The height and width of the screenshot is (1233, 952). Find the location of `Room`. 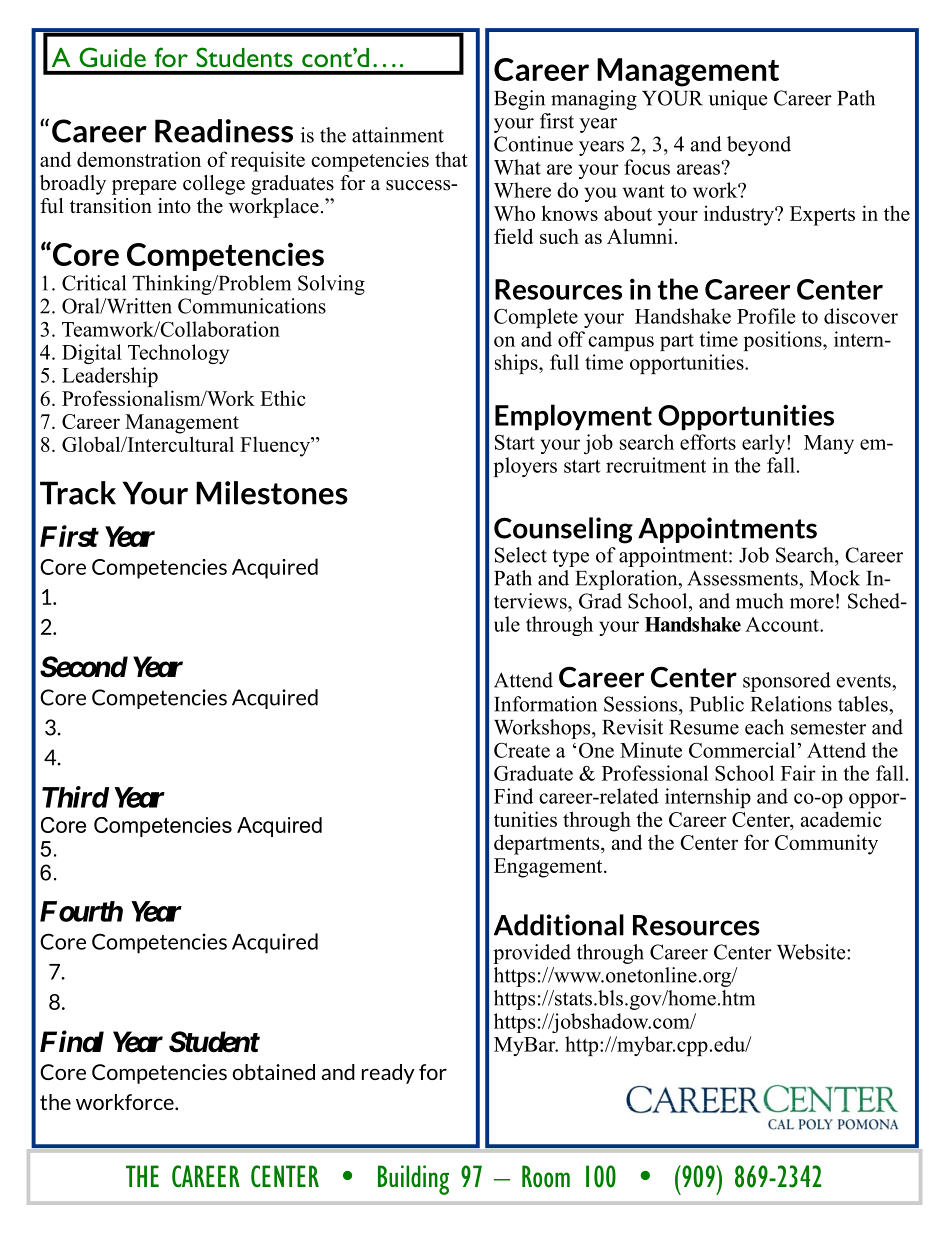

Room is located at coordinates (546, 1176).
